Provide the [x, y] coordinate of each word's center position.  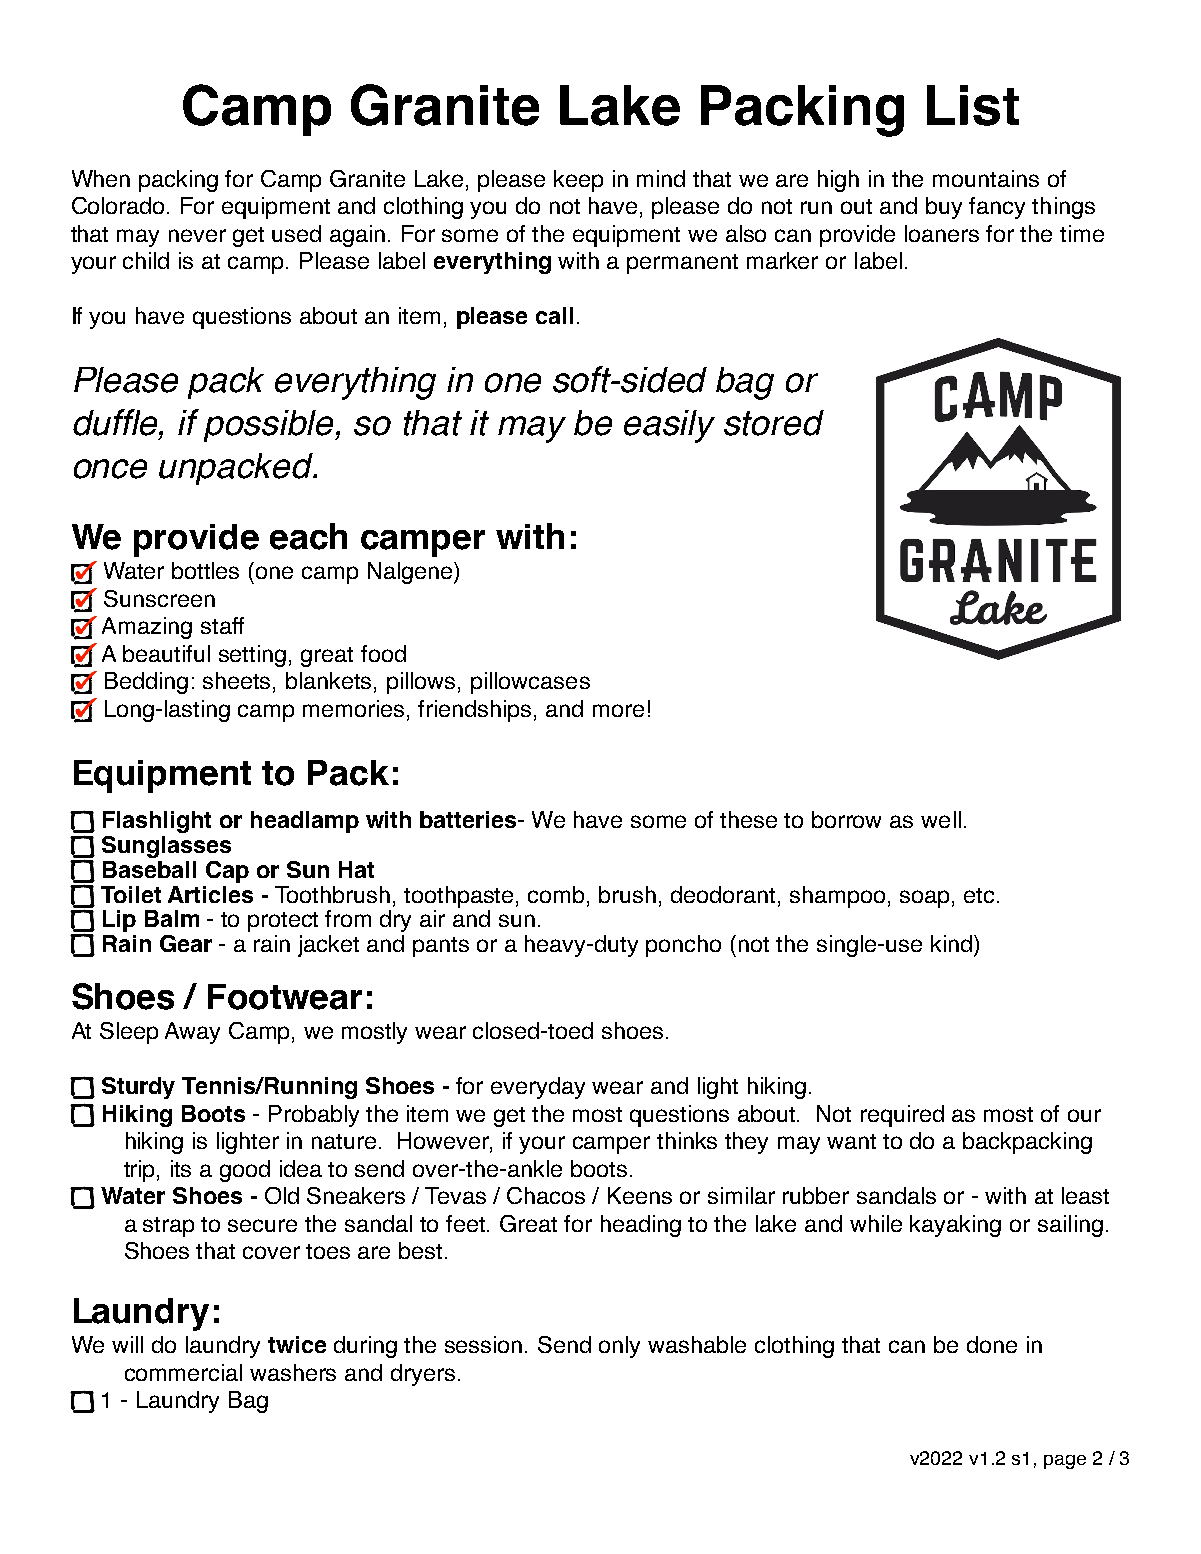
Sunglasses [166, 847]
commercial [183, 1372]
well [941, 819]
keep [578, 181]
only [619, 1347]
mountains [986, 178]
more [618, 710]
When [101, 178]
